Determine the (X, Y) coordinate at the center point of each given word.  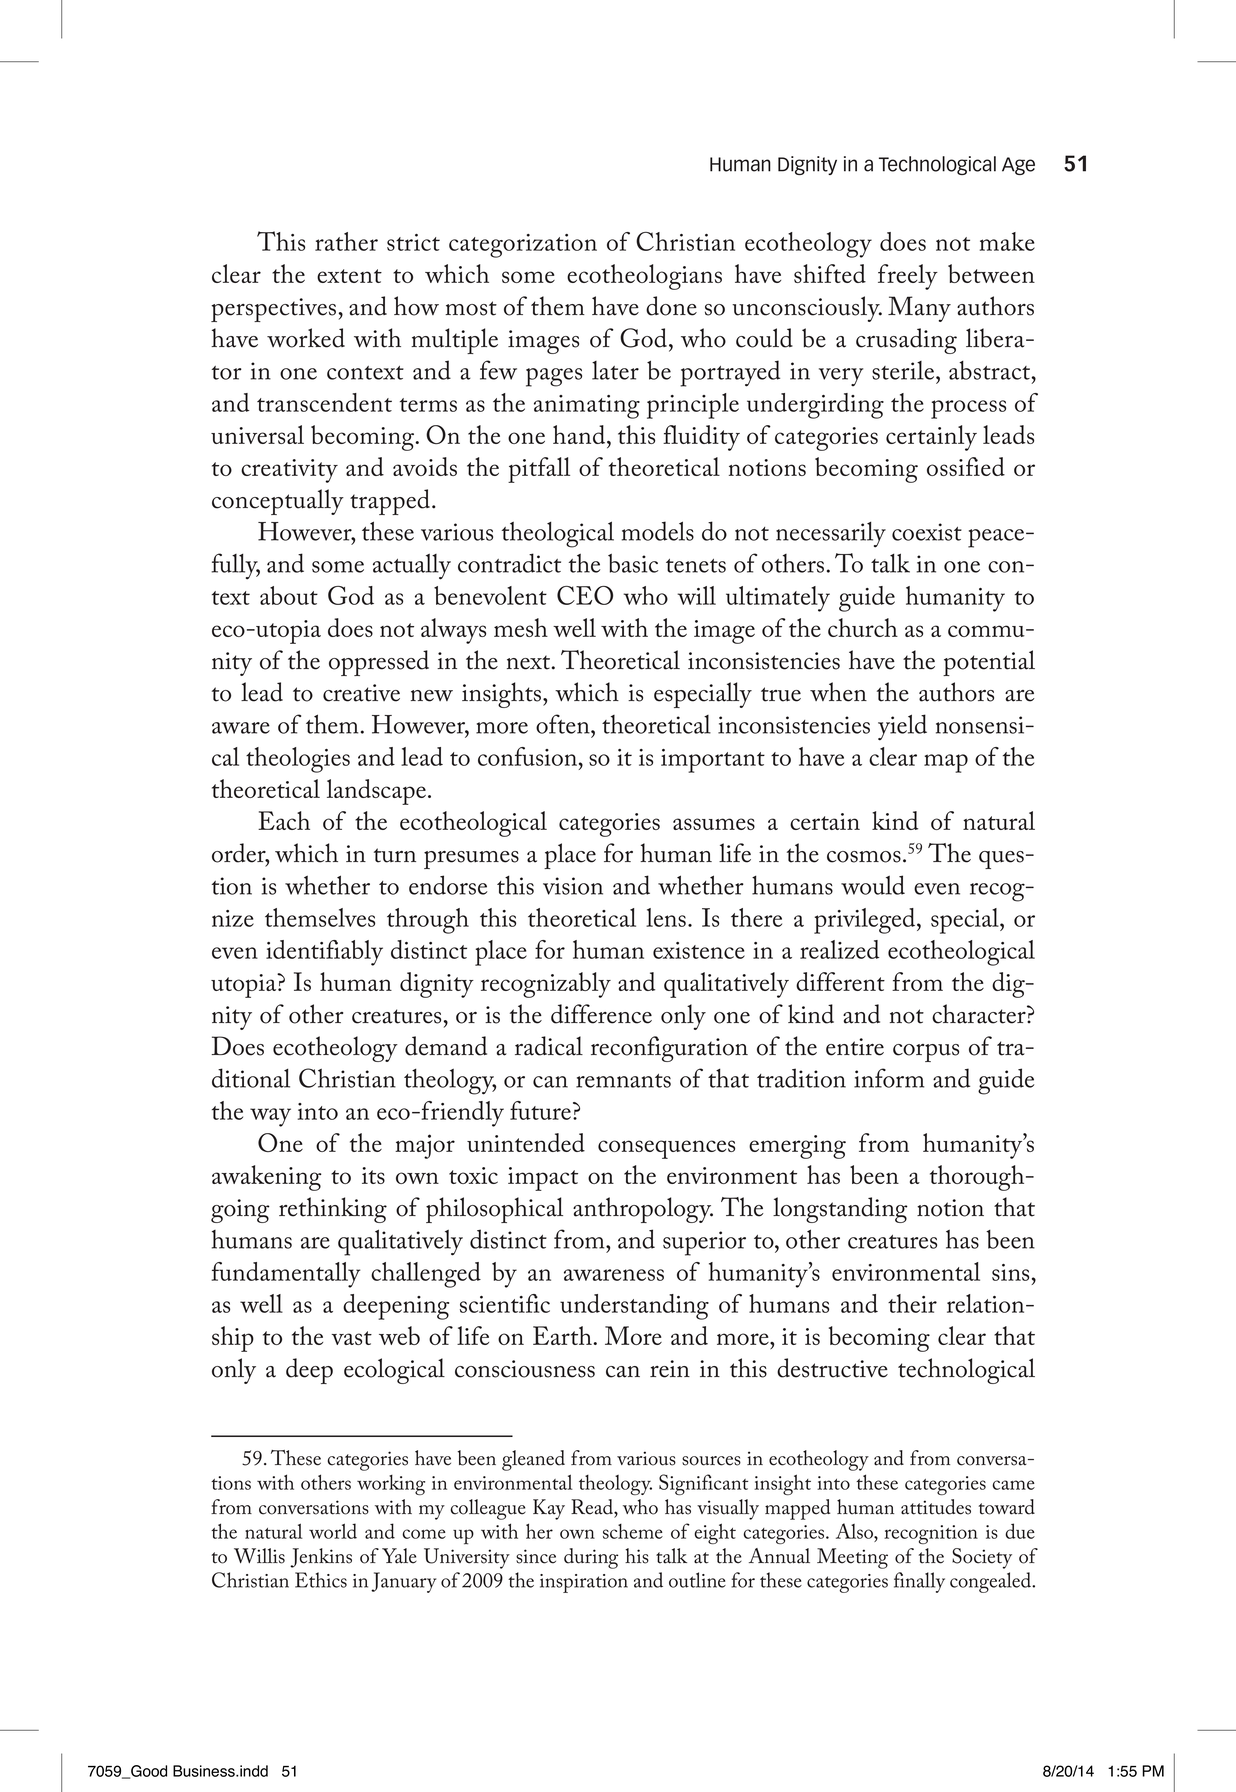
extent (349, 276)
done (671, 306)
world (333, 1531)
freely (908, 277)
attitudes (936, 1507)
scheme (633, 1531)
